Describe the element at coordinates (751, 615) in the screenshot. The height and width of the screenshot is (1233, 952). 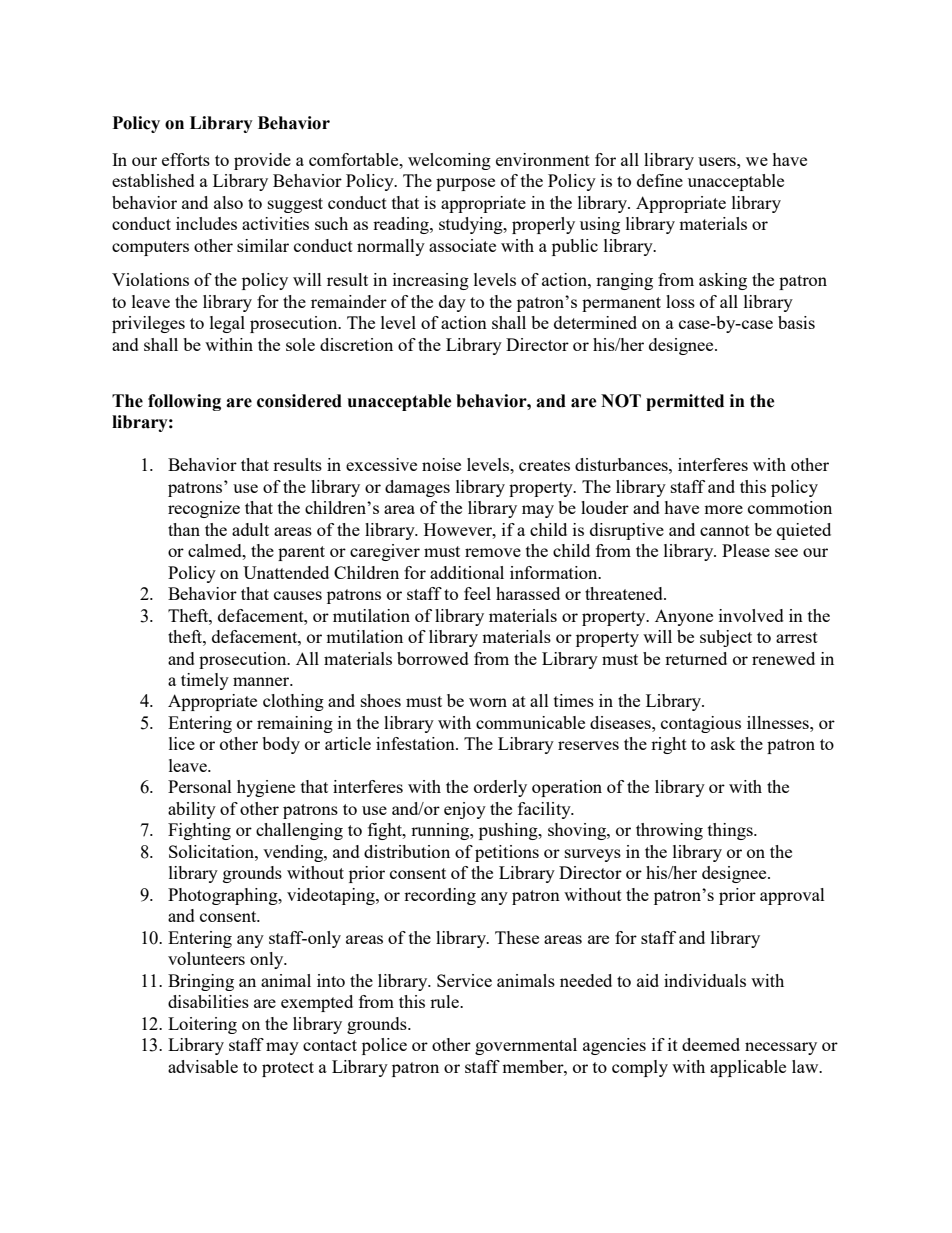
I see `involved` at that location.
